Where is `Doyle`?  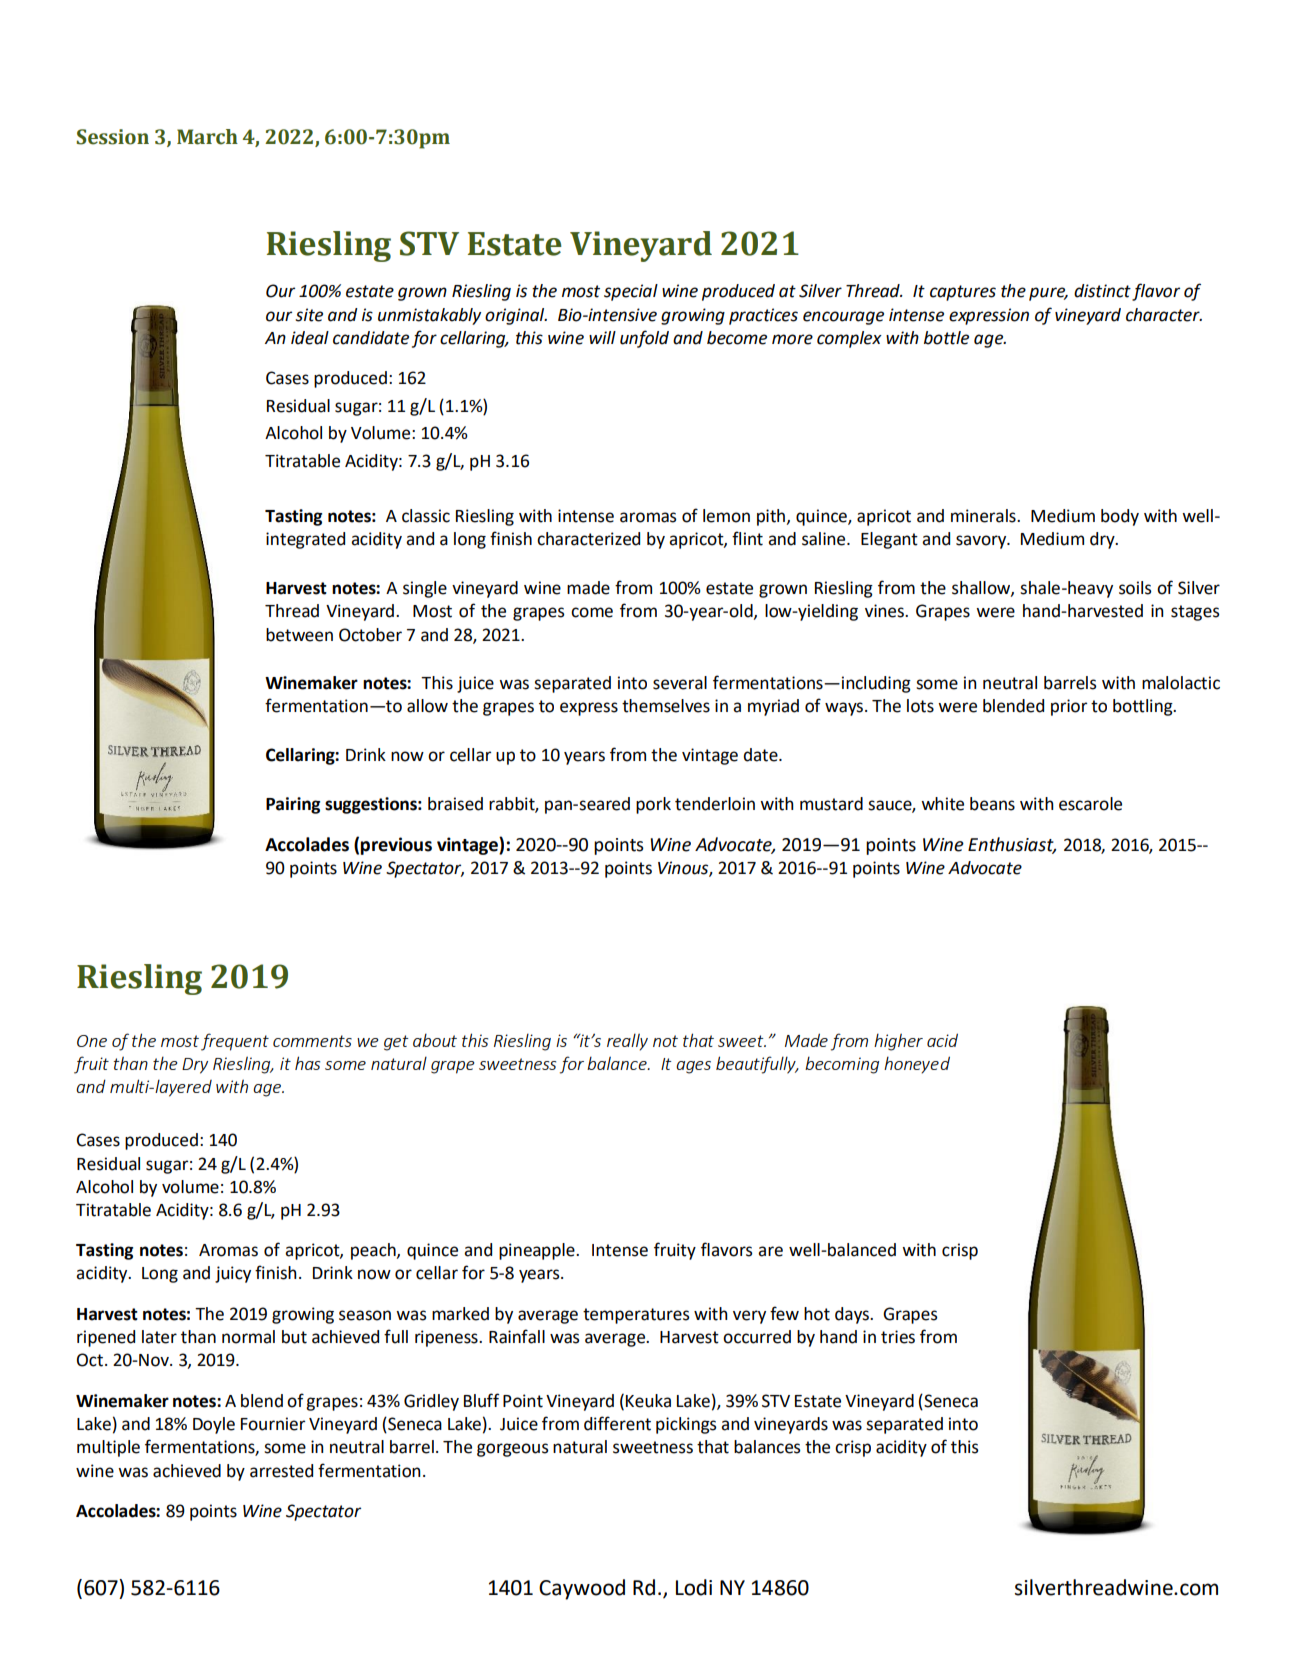
Doyle is located at coordinates (214, 1425).
